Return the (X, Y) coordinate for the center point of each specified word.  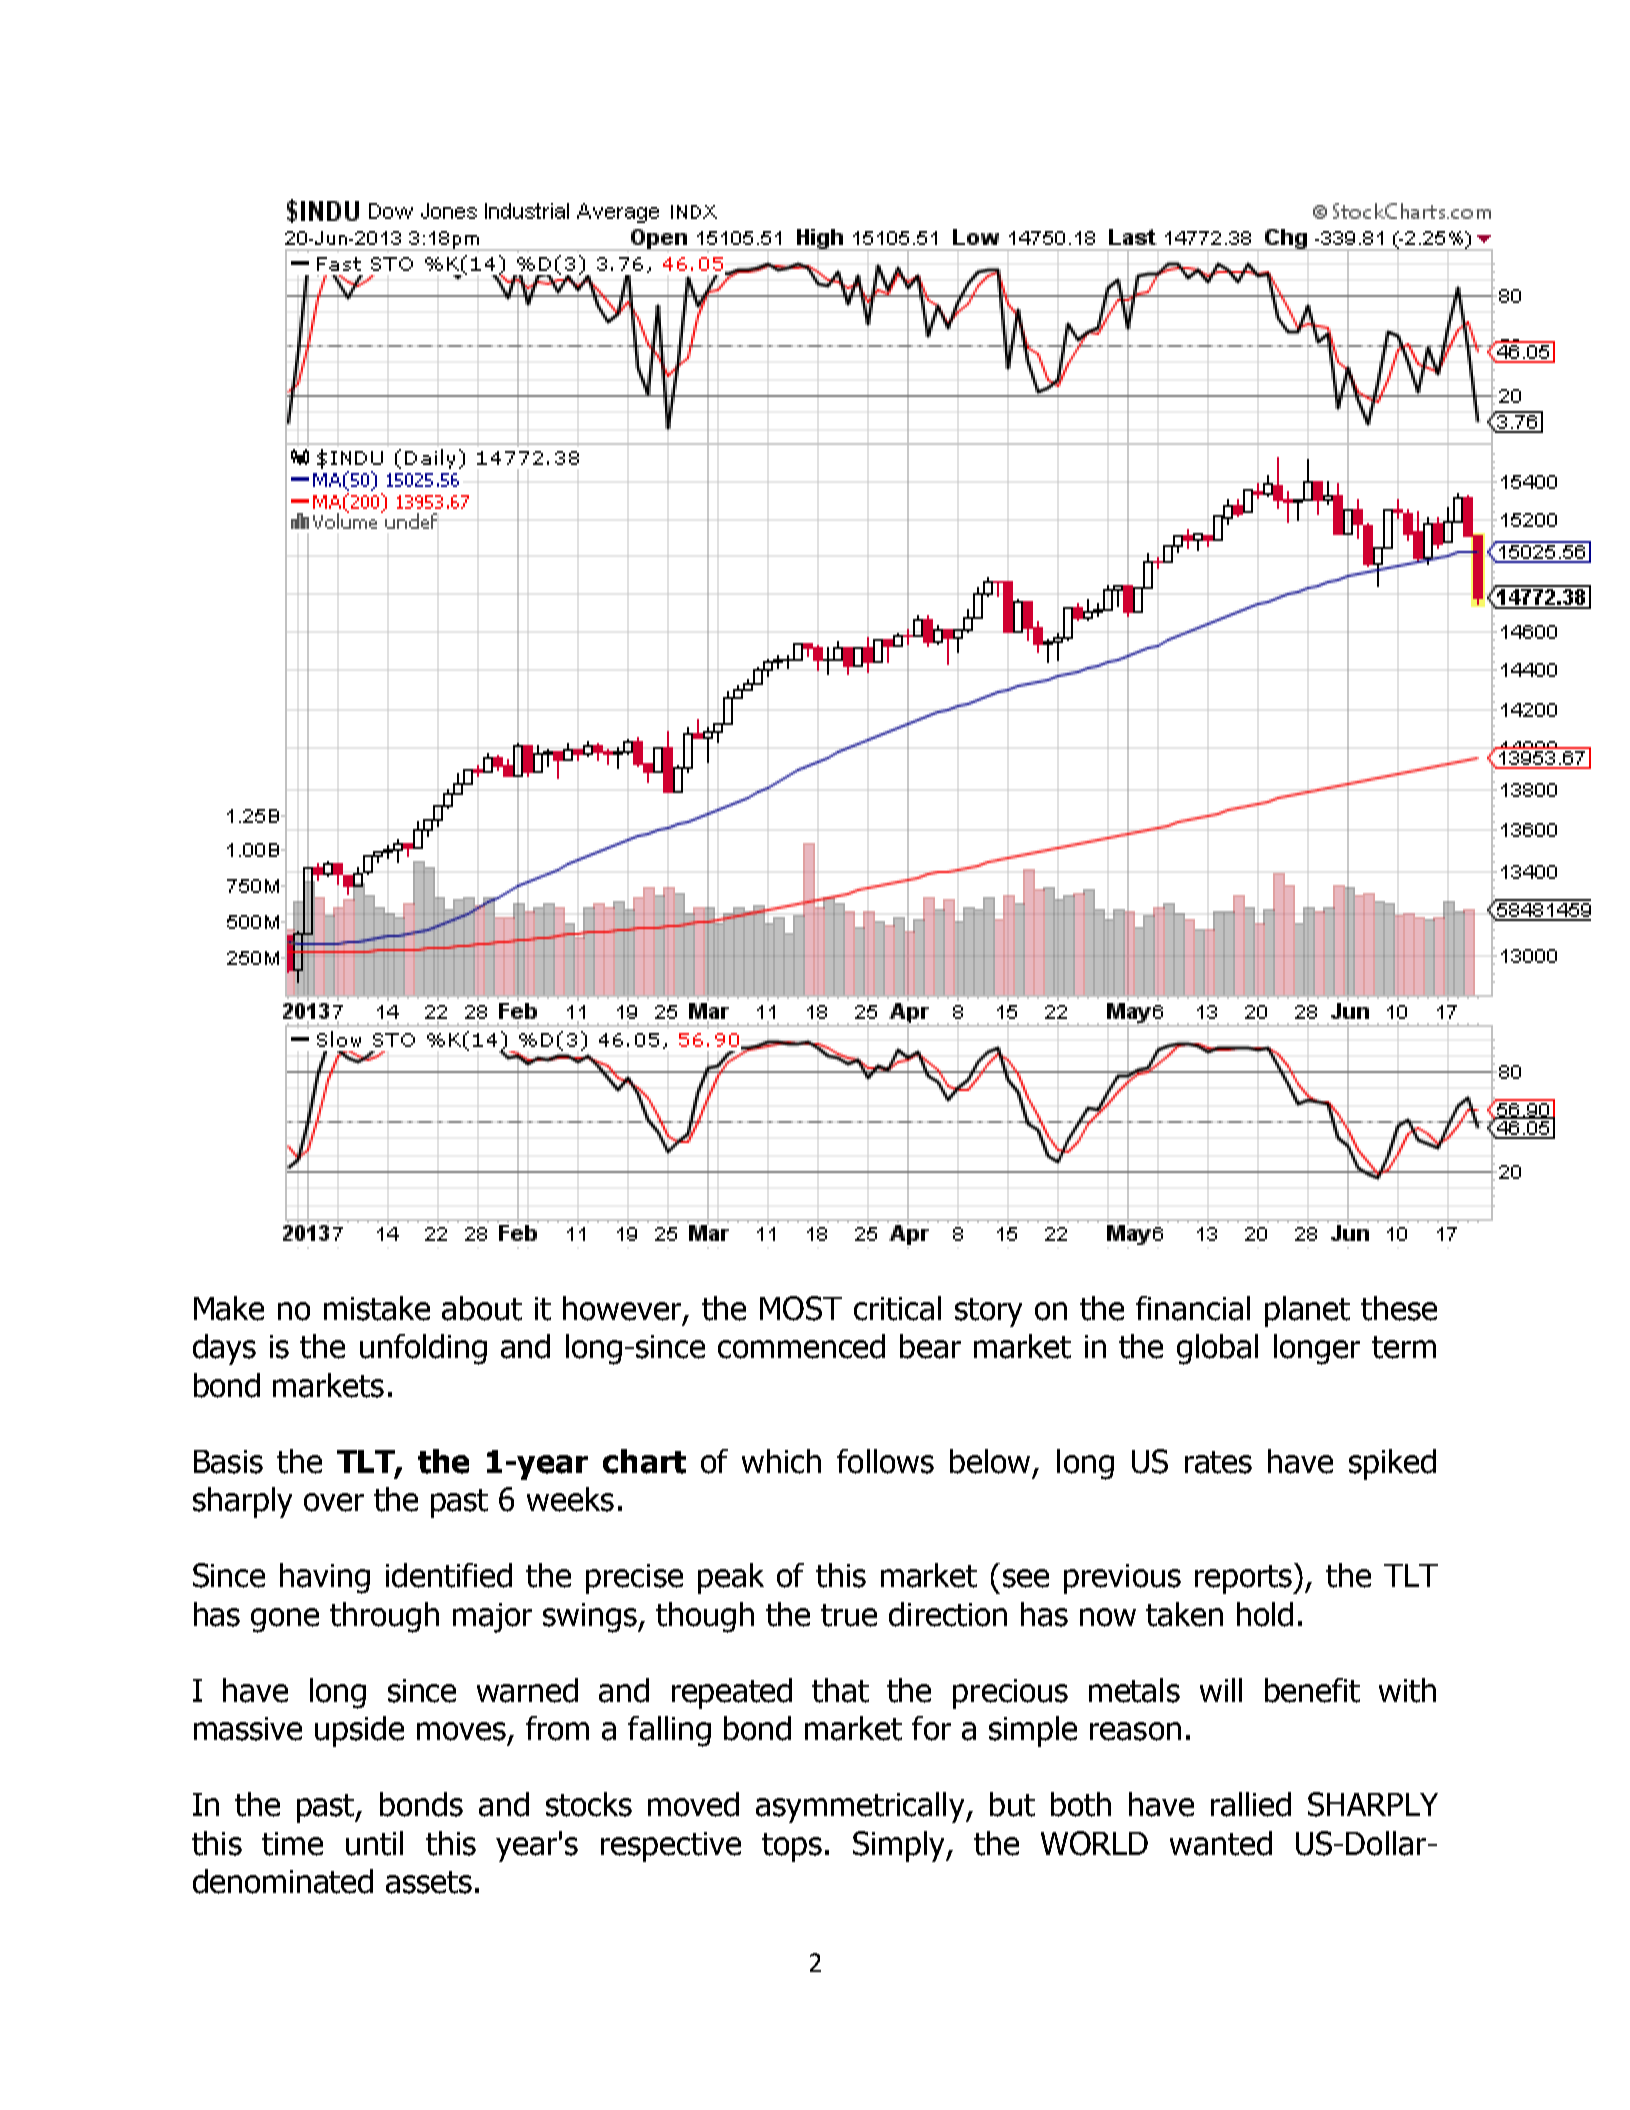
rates (1218, 1462)
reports (1245, 1578)
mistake (377, 1308)
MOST (801, 1308)
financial (1193, 1308)
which (781, 1461)
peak (731, 1578)
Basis (228, 1462)
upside (359, 1731)
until (374, 1843)
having (325, 1578)
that (840, 1690)
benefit (1312, 1690)
